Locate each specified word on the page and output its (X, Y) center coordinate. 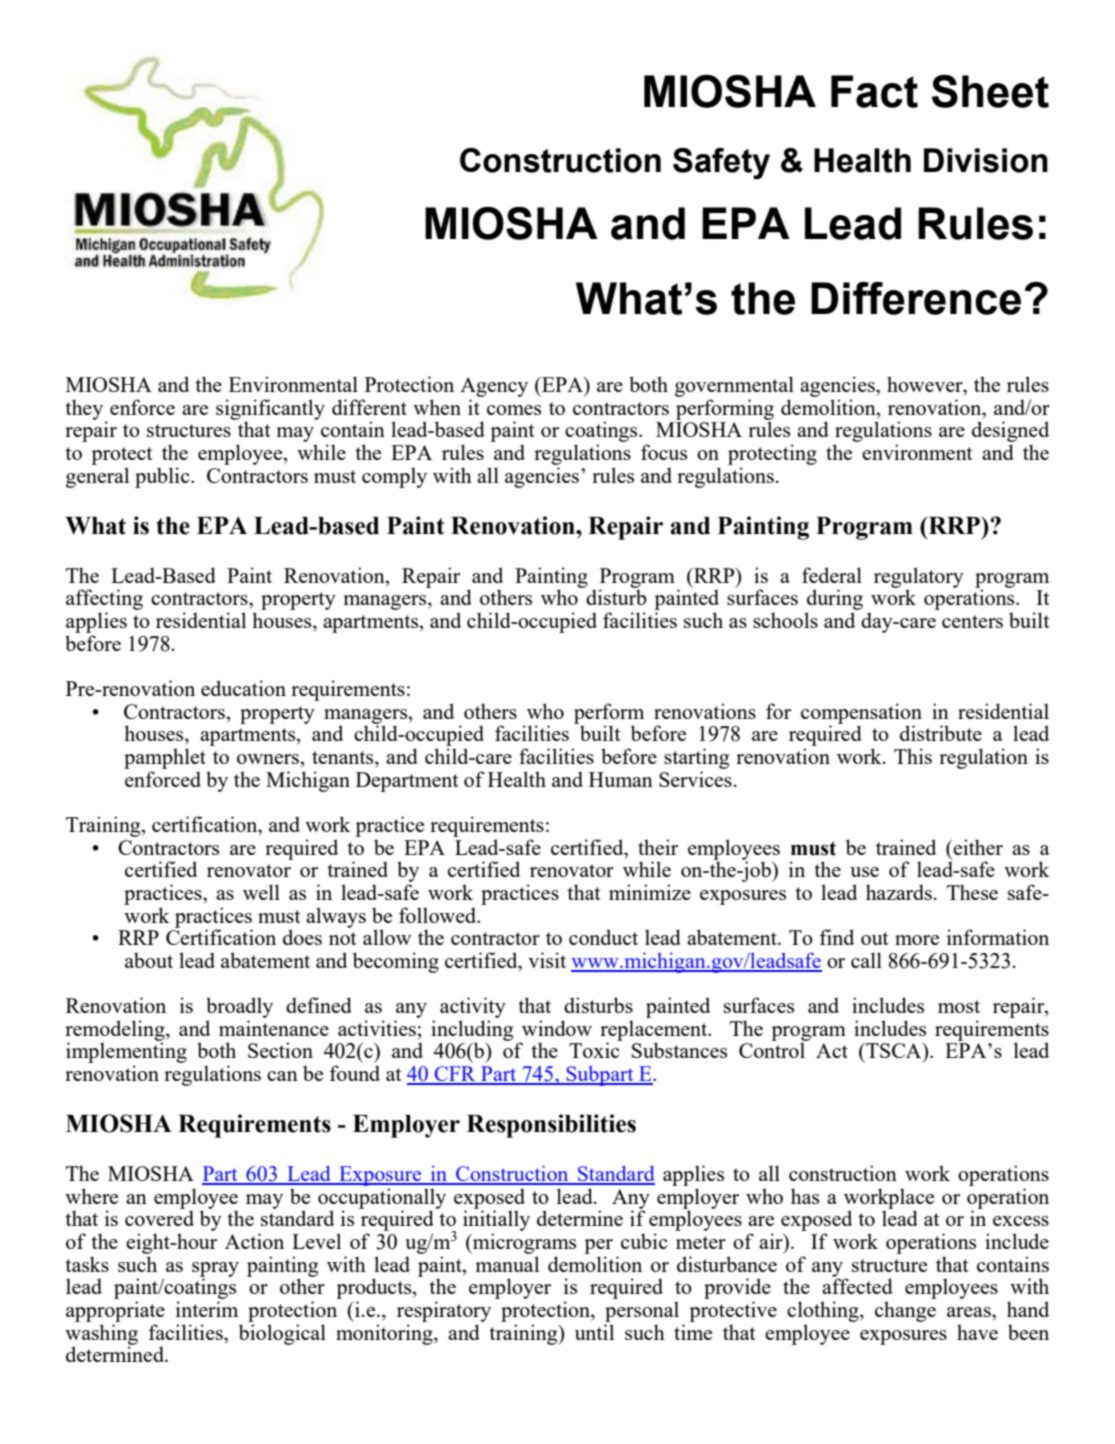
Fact (874, 91)
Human (621, 779)
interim (207, 1309)
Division (986, 160)
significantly (270, 410)
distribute (941, 733)
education (243, 688)
